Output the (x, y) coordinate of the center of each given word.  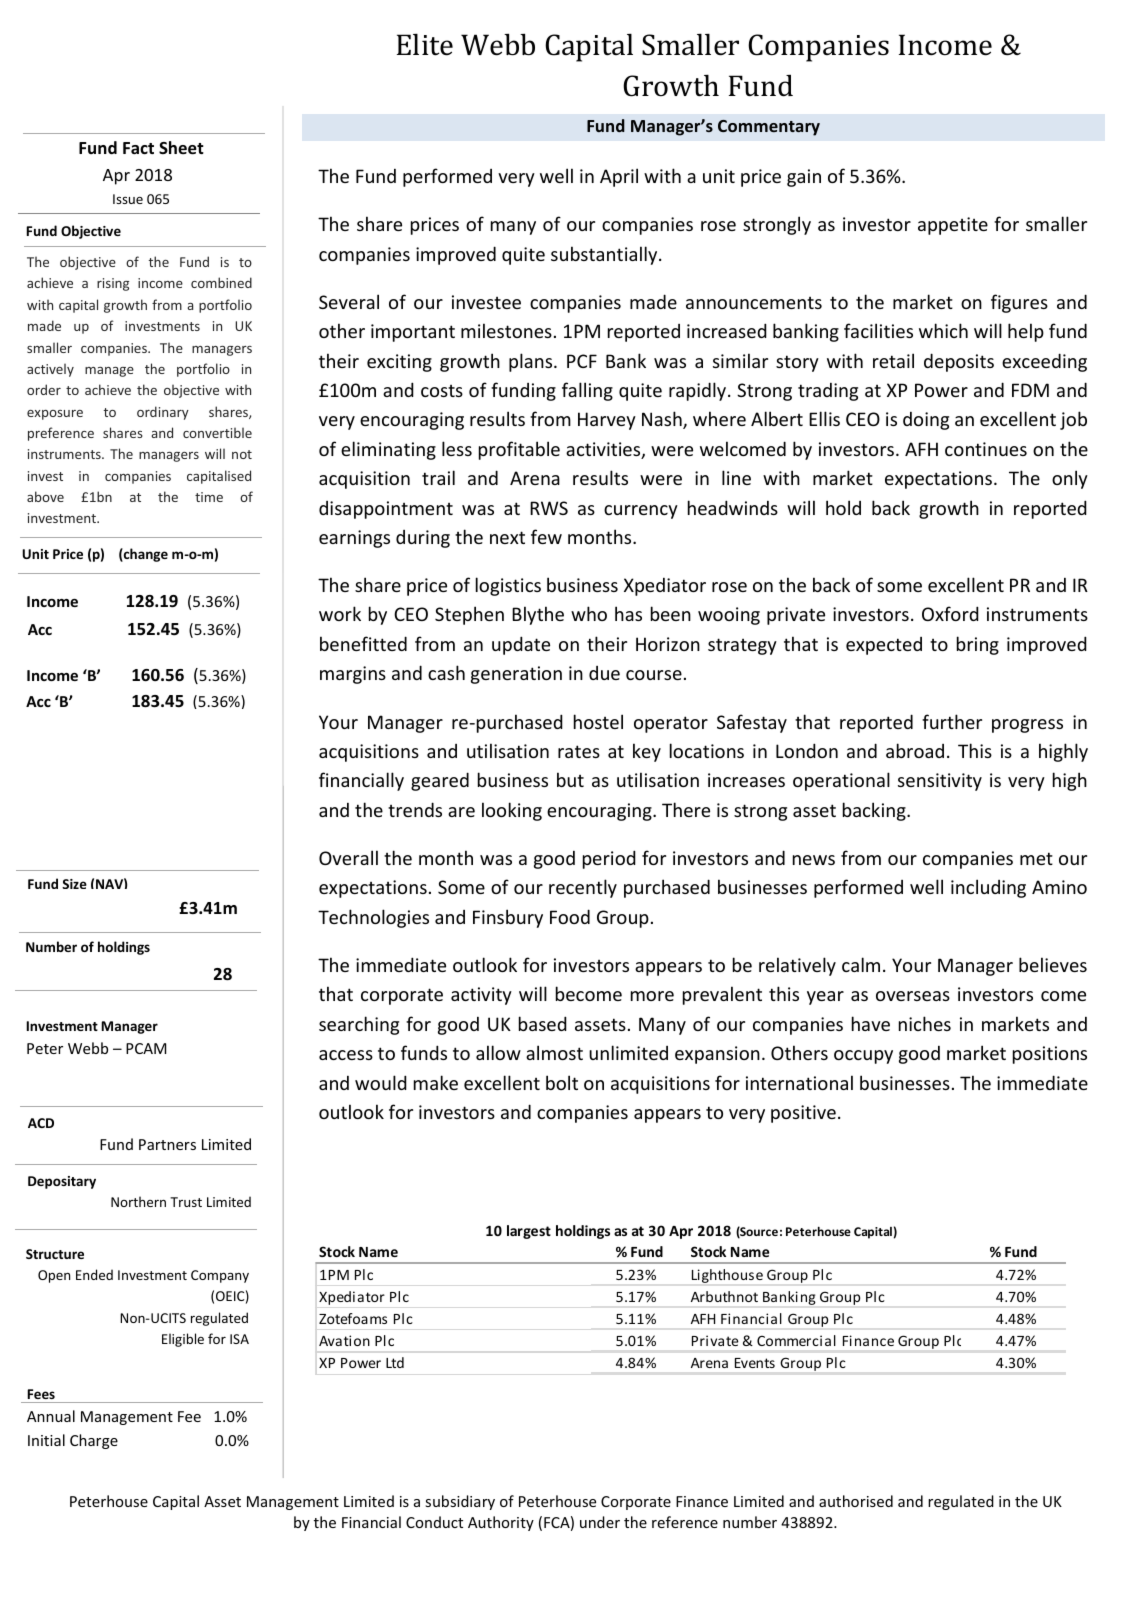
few (546, 536)
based (543, 1023)
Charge (94, 1441)
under (600, 1522)
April (619, 177)
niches (925, 1023)
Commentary (769, 128)
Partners (167, 1144)
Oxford (950, 613)
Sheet (181, 148)
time (209, 497)
